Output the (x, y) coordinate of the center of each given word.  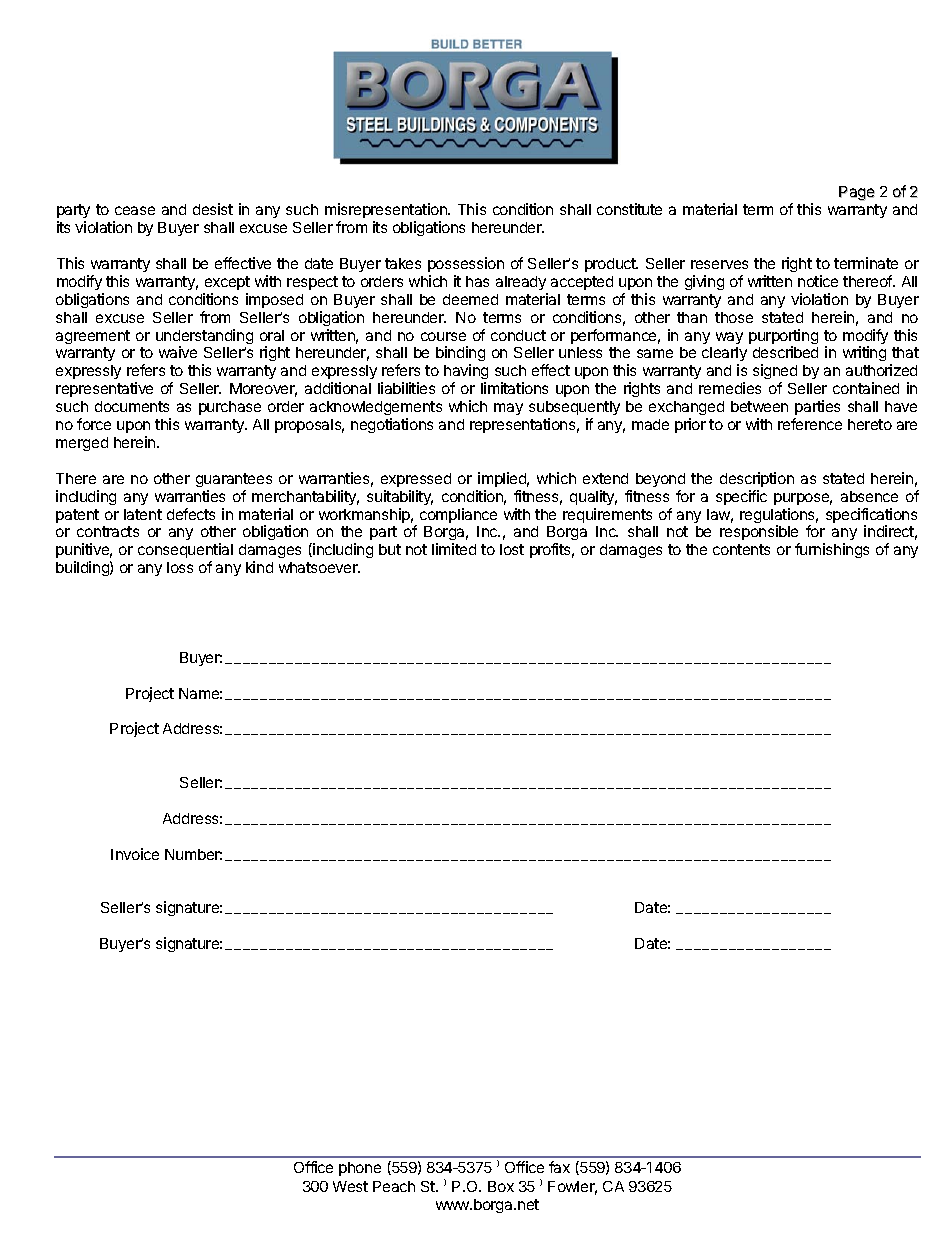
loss (180, 567)
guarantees (234, 480)
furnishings (832, 550)
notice (818, 281)
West (350, 1186)
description (757, 479)
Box (501, 1186)
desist (213, 209)
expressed (416, 480)
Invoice (135, 854)
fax (559, 1167)
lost (512, 549)
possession (466, 264)
